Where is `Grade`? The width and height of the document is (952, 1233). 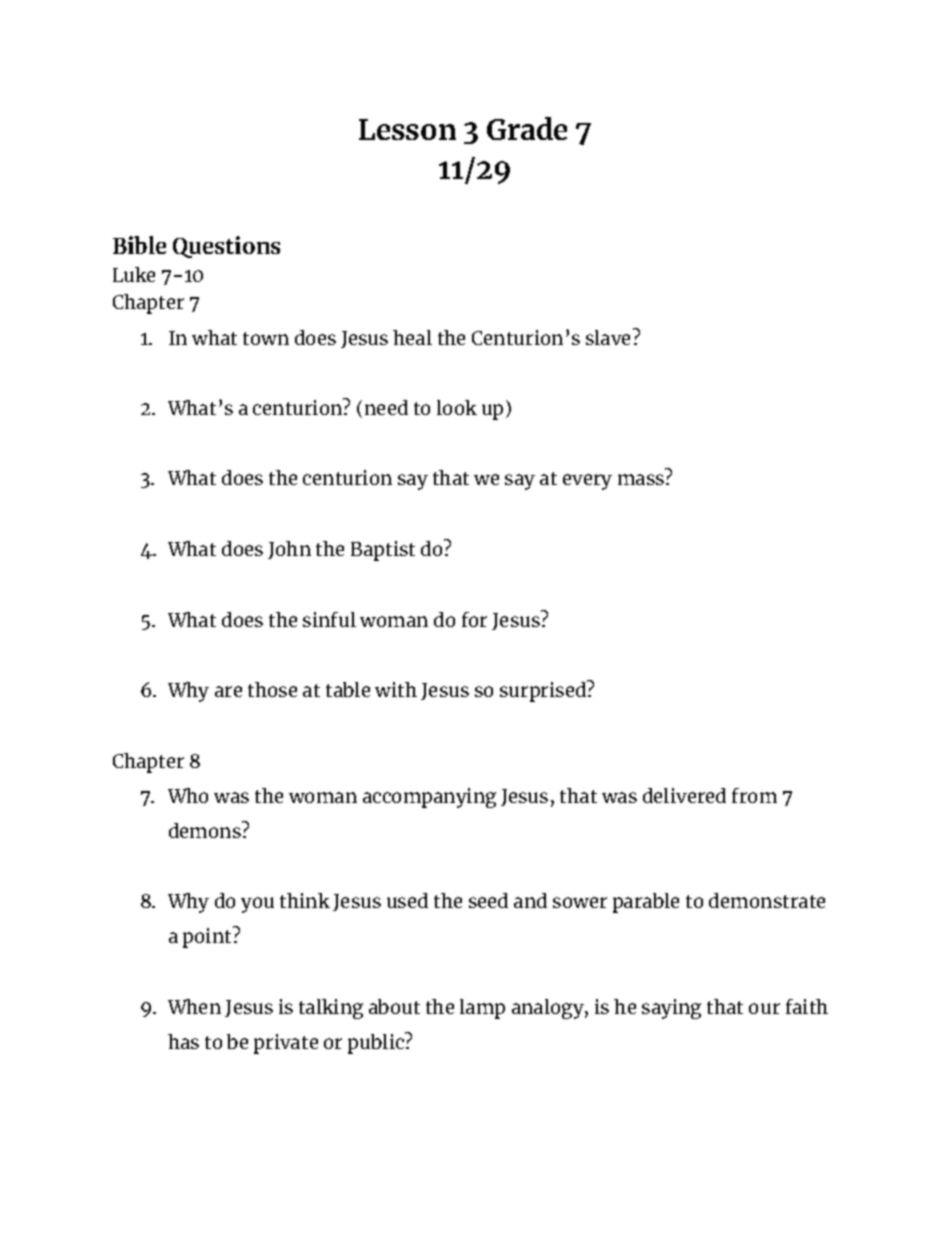 Grade is located at coordinates (527, 128).
